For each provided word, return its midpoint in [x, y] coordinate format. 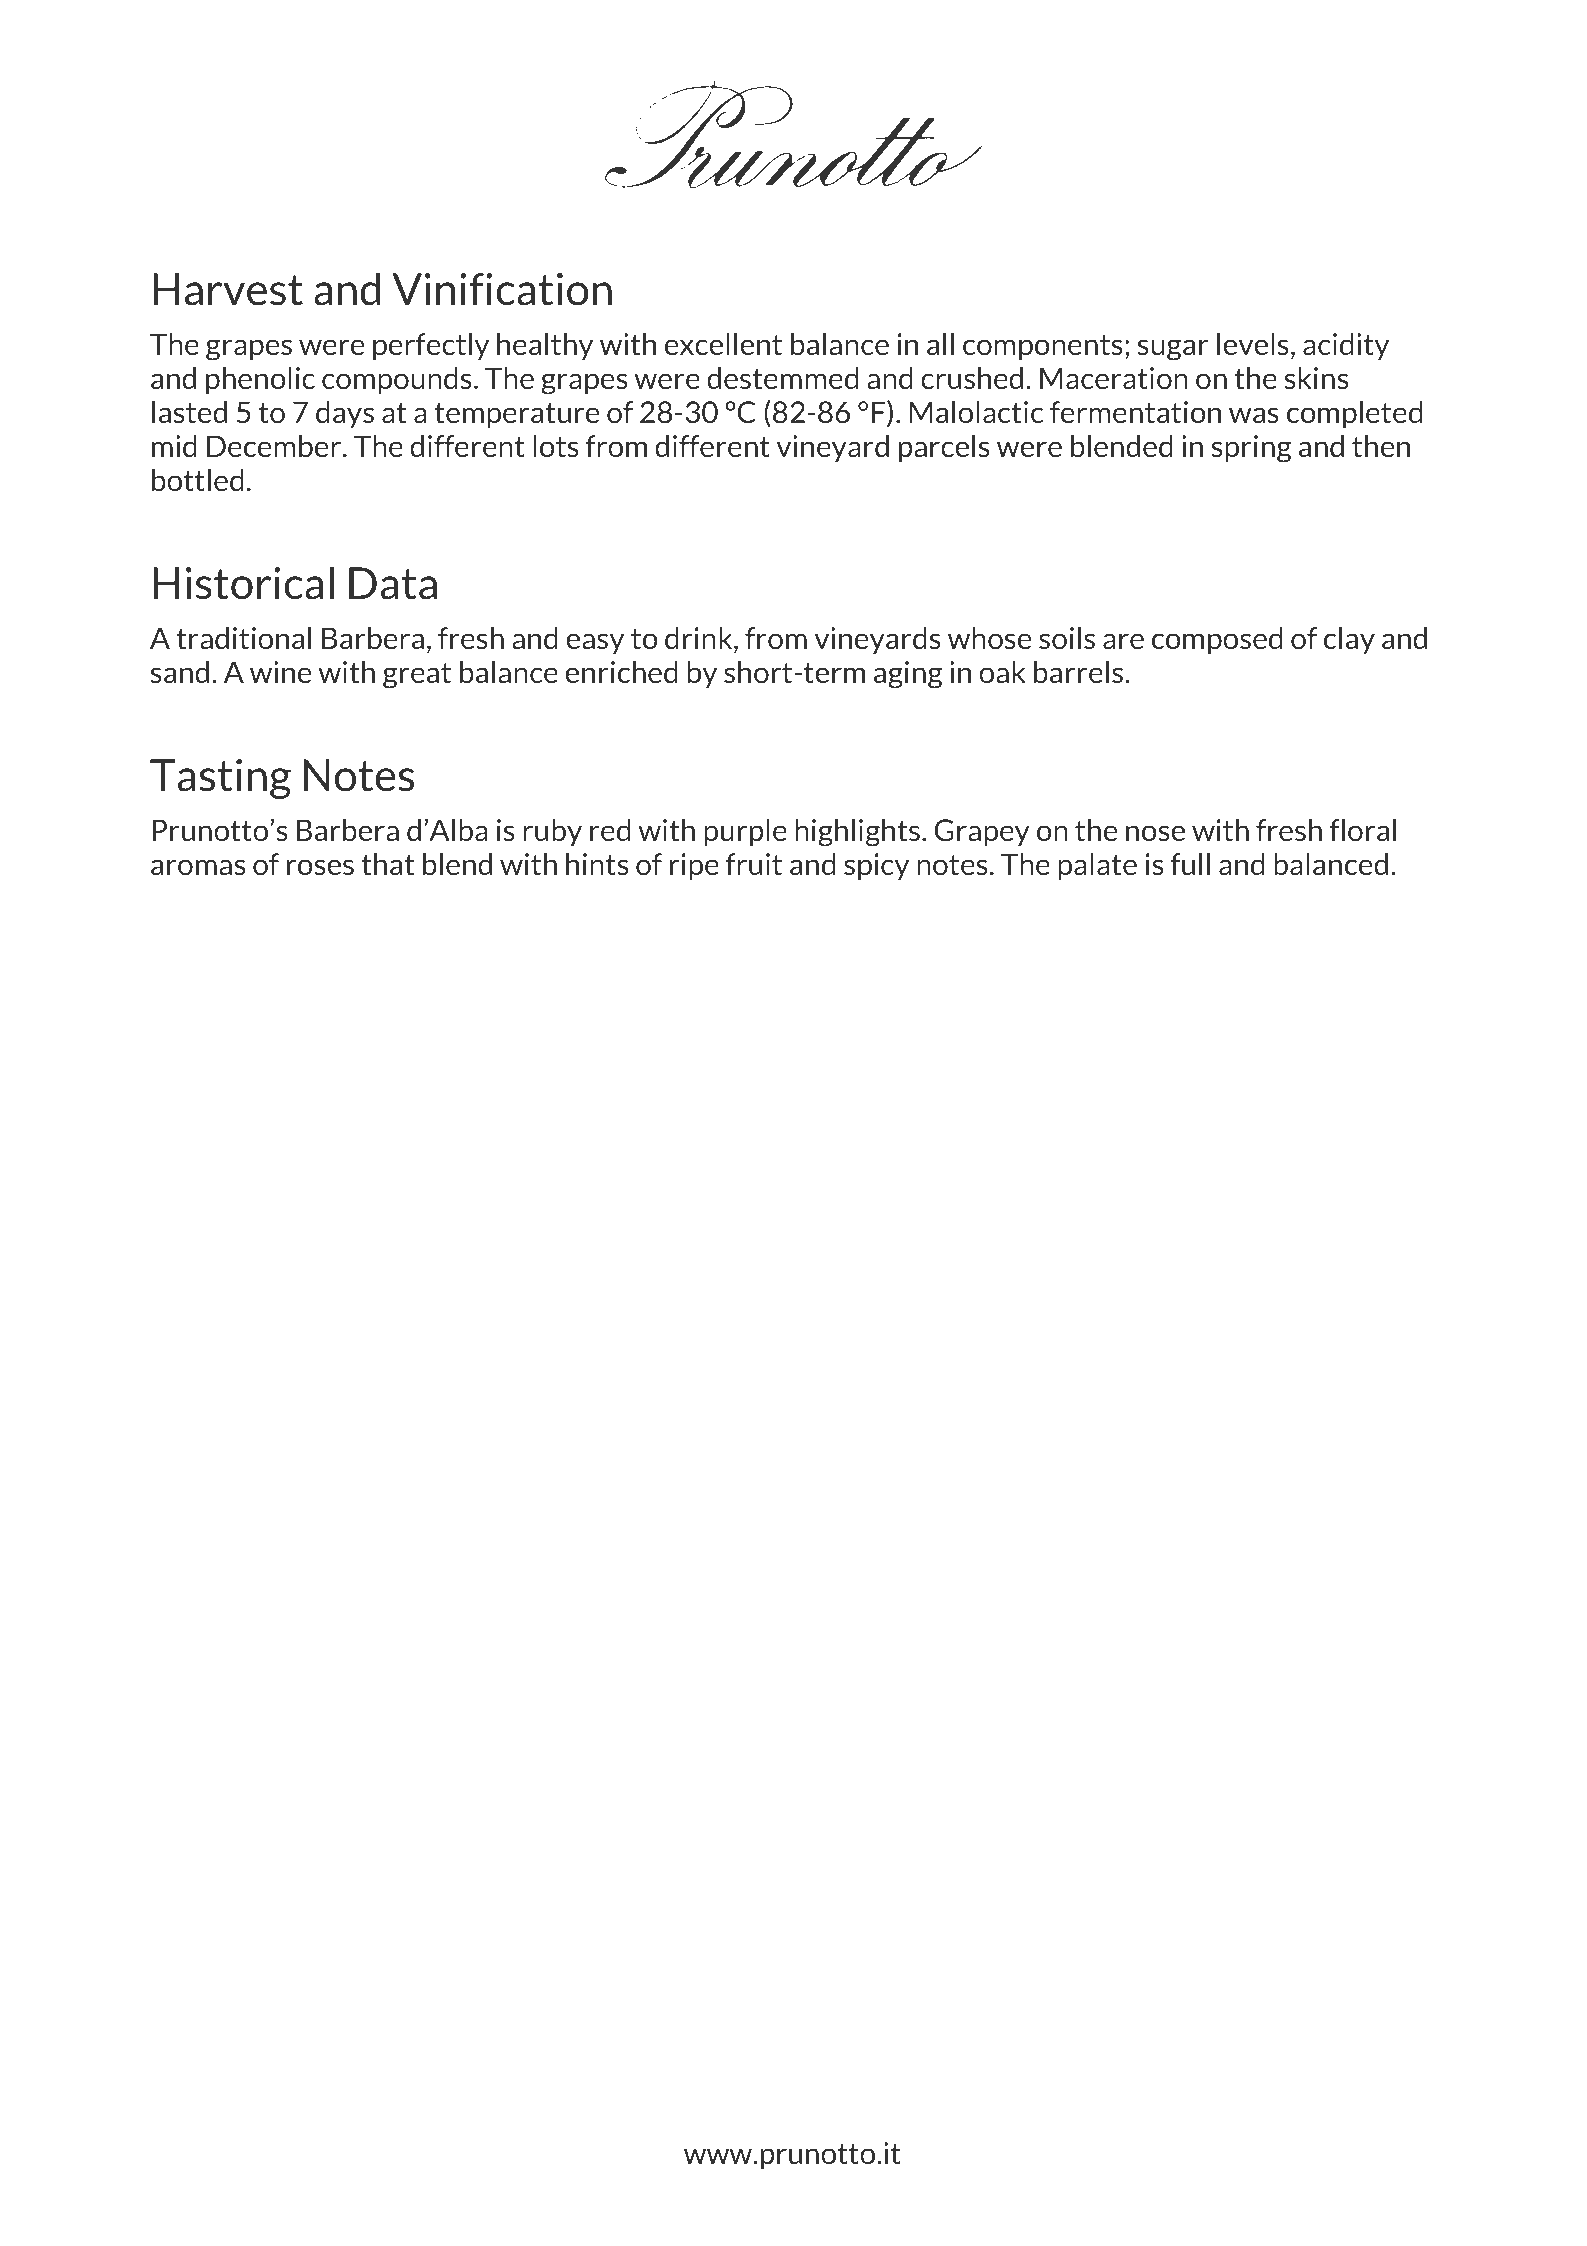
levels [1253, 344]
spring [1251, 449]
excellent [723, 344]
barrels [1080, 672]
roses [320, 867]
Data [393, 583]
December [275, 446]
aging [908, 675]
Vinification [502, 289]
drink [700, 639]
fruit [754, 864]
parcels [944, 448]
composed [1217, 640]
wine [280, 672]
